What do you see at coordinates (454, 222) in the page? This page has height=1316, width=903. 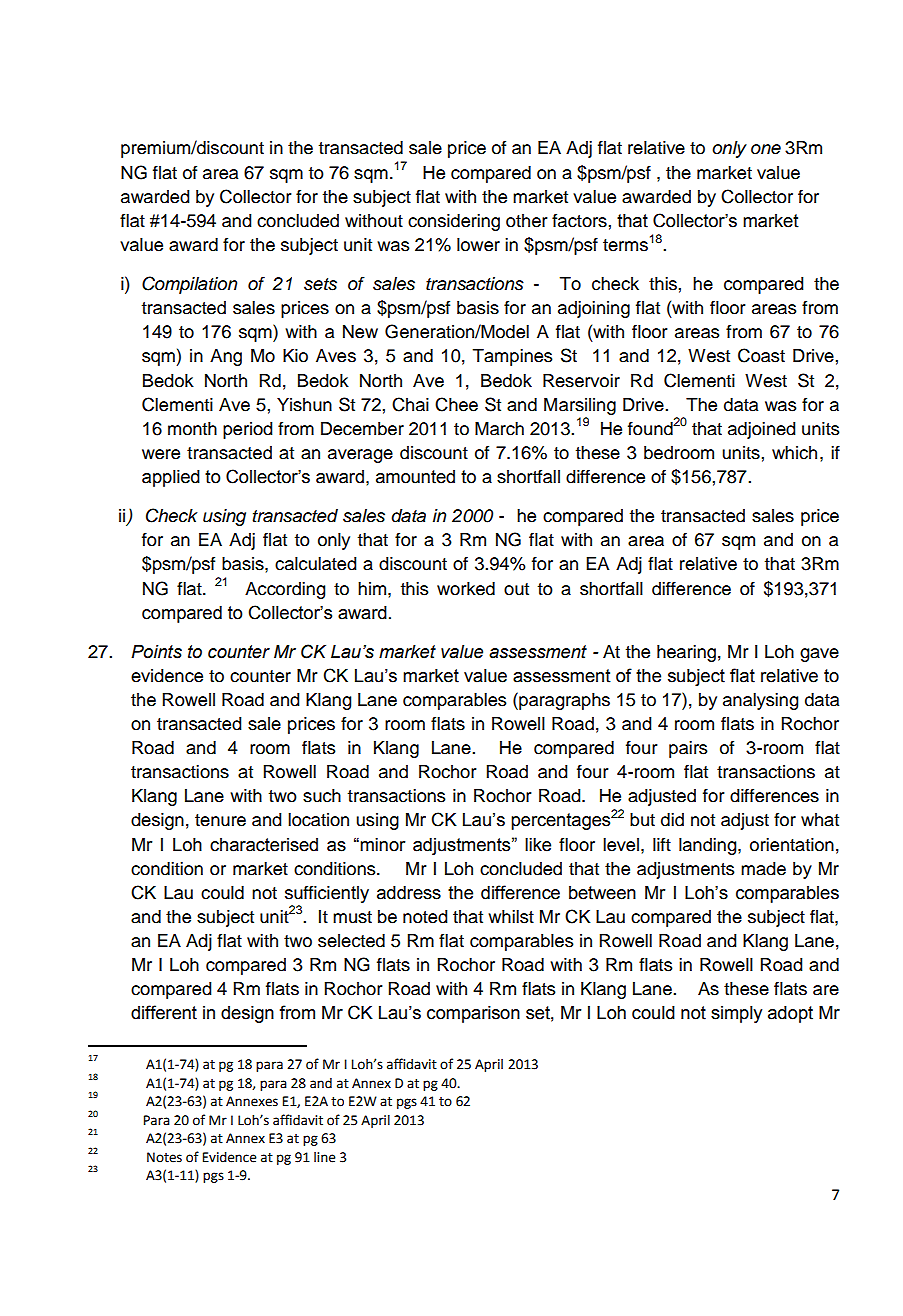 I see `considering` at bounding box center [454, 222].
